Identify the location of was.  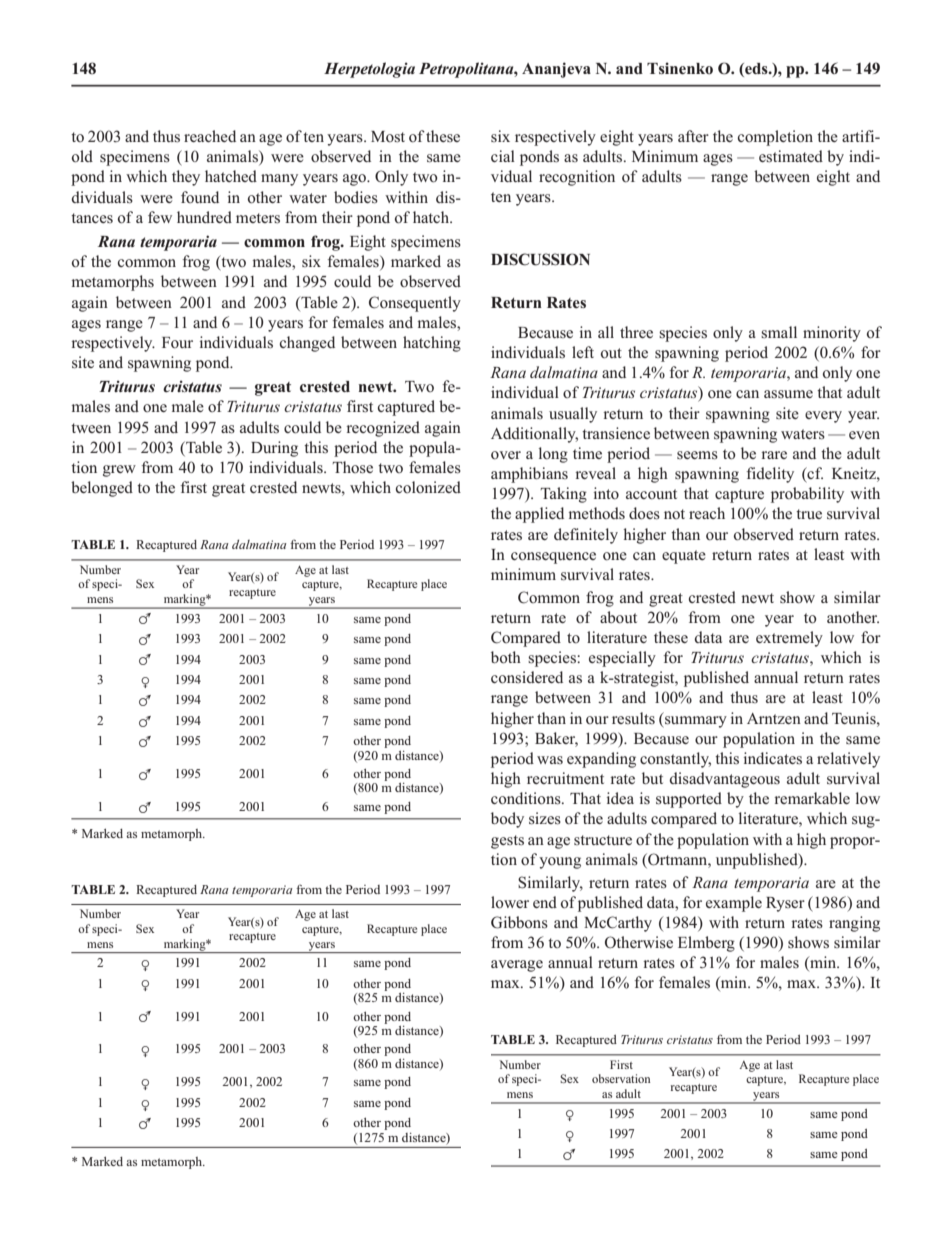
(550, 760).
